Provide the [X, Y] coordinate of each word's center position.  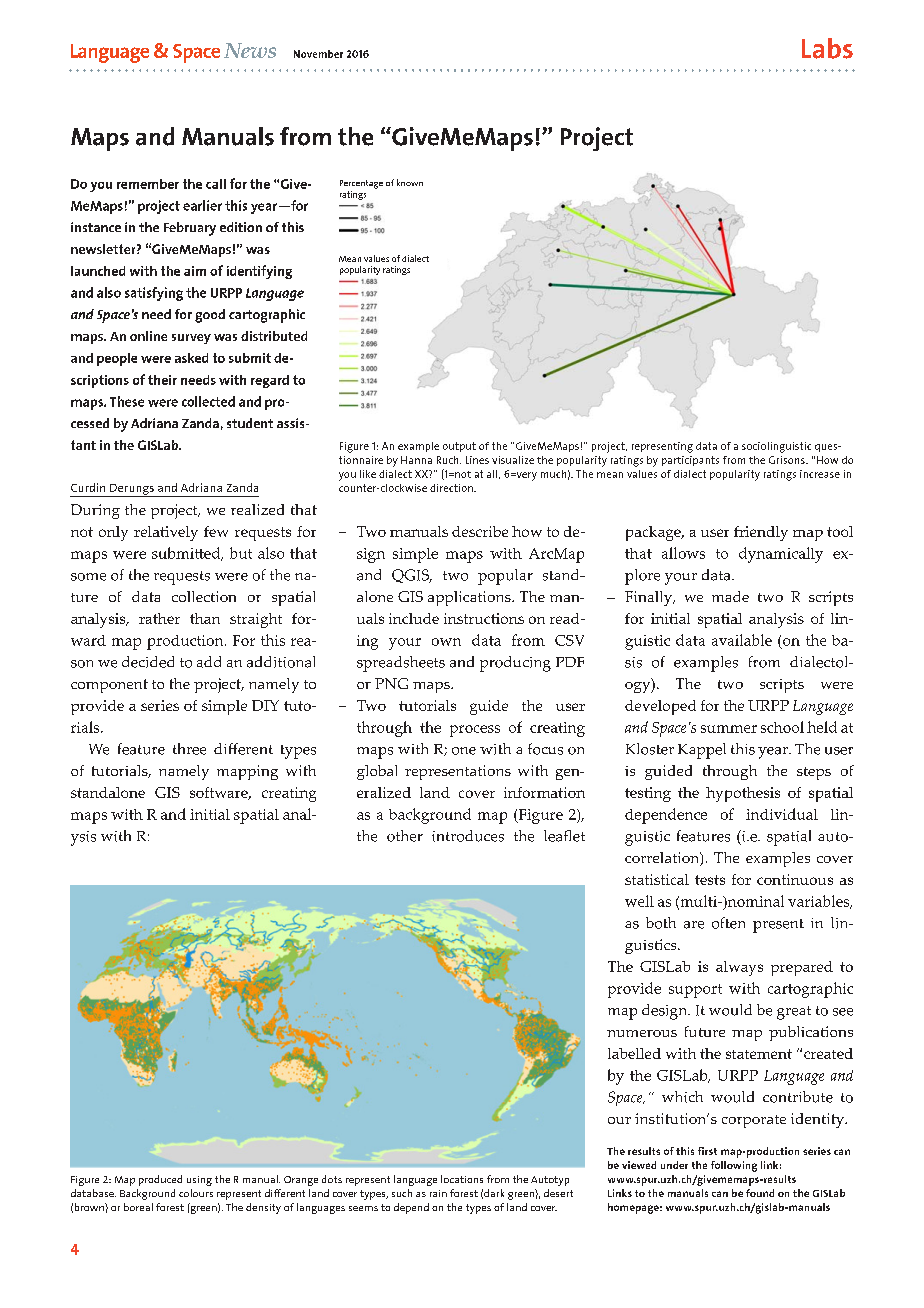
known [410, 182]
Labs [827, 48]
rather [159, 618]
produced [160, 1180]
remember [148, 184]
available [742, 640]
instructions [484, 618]
